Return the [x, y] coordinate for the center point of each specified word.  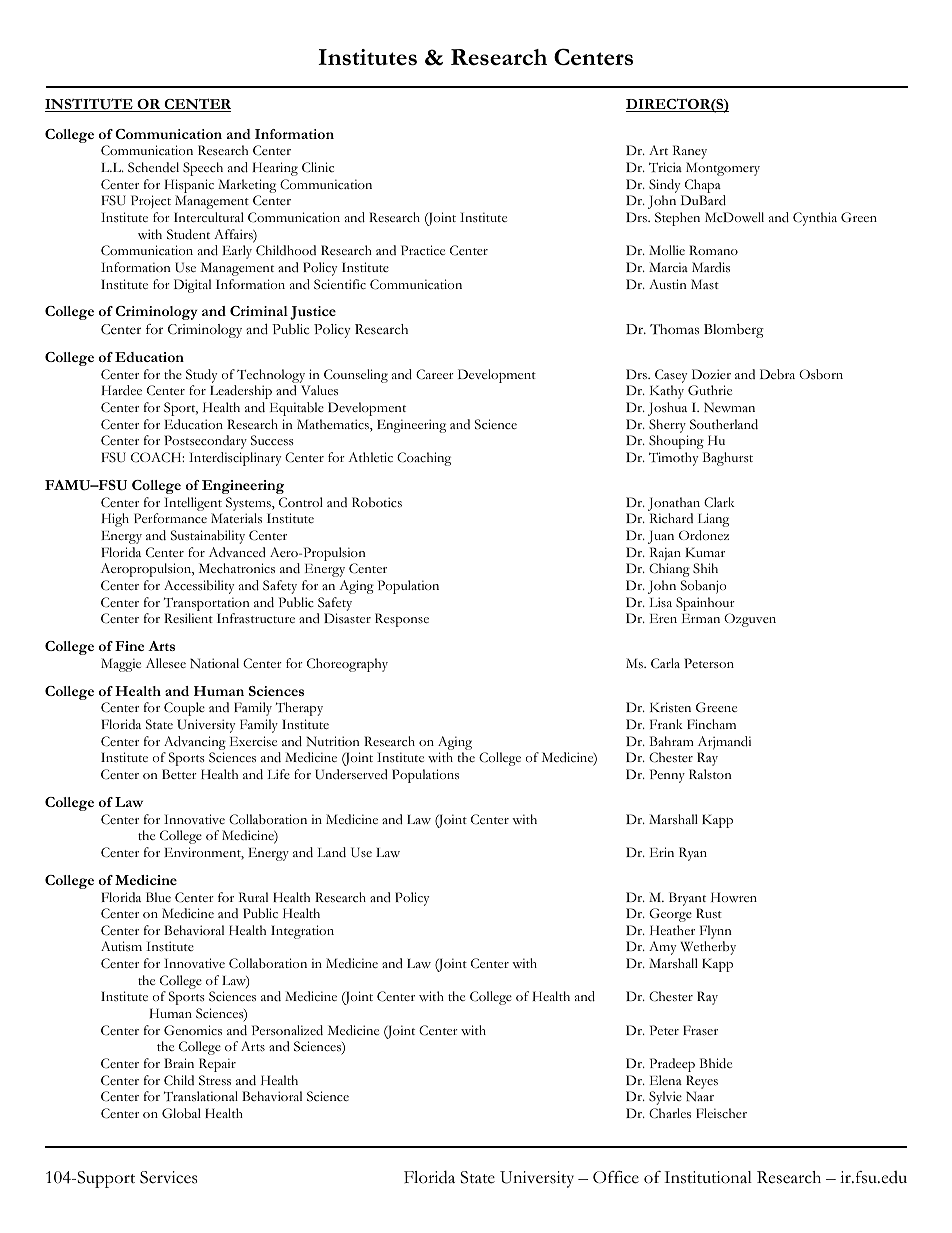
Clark [719, 502]
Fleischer [721, 1113]
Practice [423, 250]
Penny [667, 776]
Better [179, 774]
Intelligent [193, 504]
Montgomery [723, 169]
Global [181, 1113]
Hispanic [189, 186]
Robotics [377, 502]
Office [616, 1177]
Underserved [351, 774]
